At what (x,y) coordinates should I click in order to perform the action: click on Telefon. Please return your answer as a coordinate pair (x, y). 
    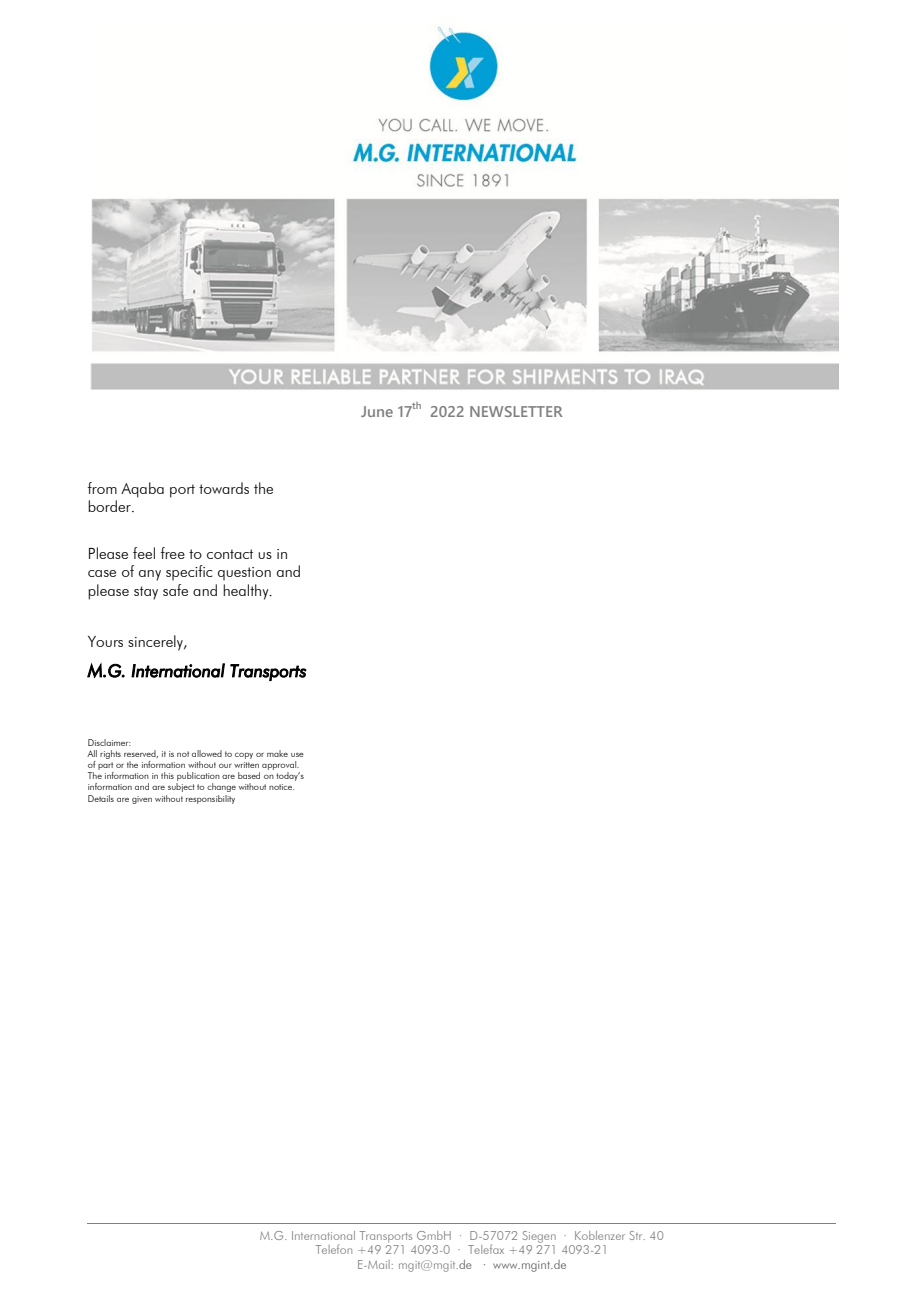
    Looking at the image, I should click on (334, 1249).
